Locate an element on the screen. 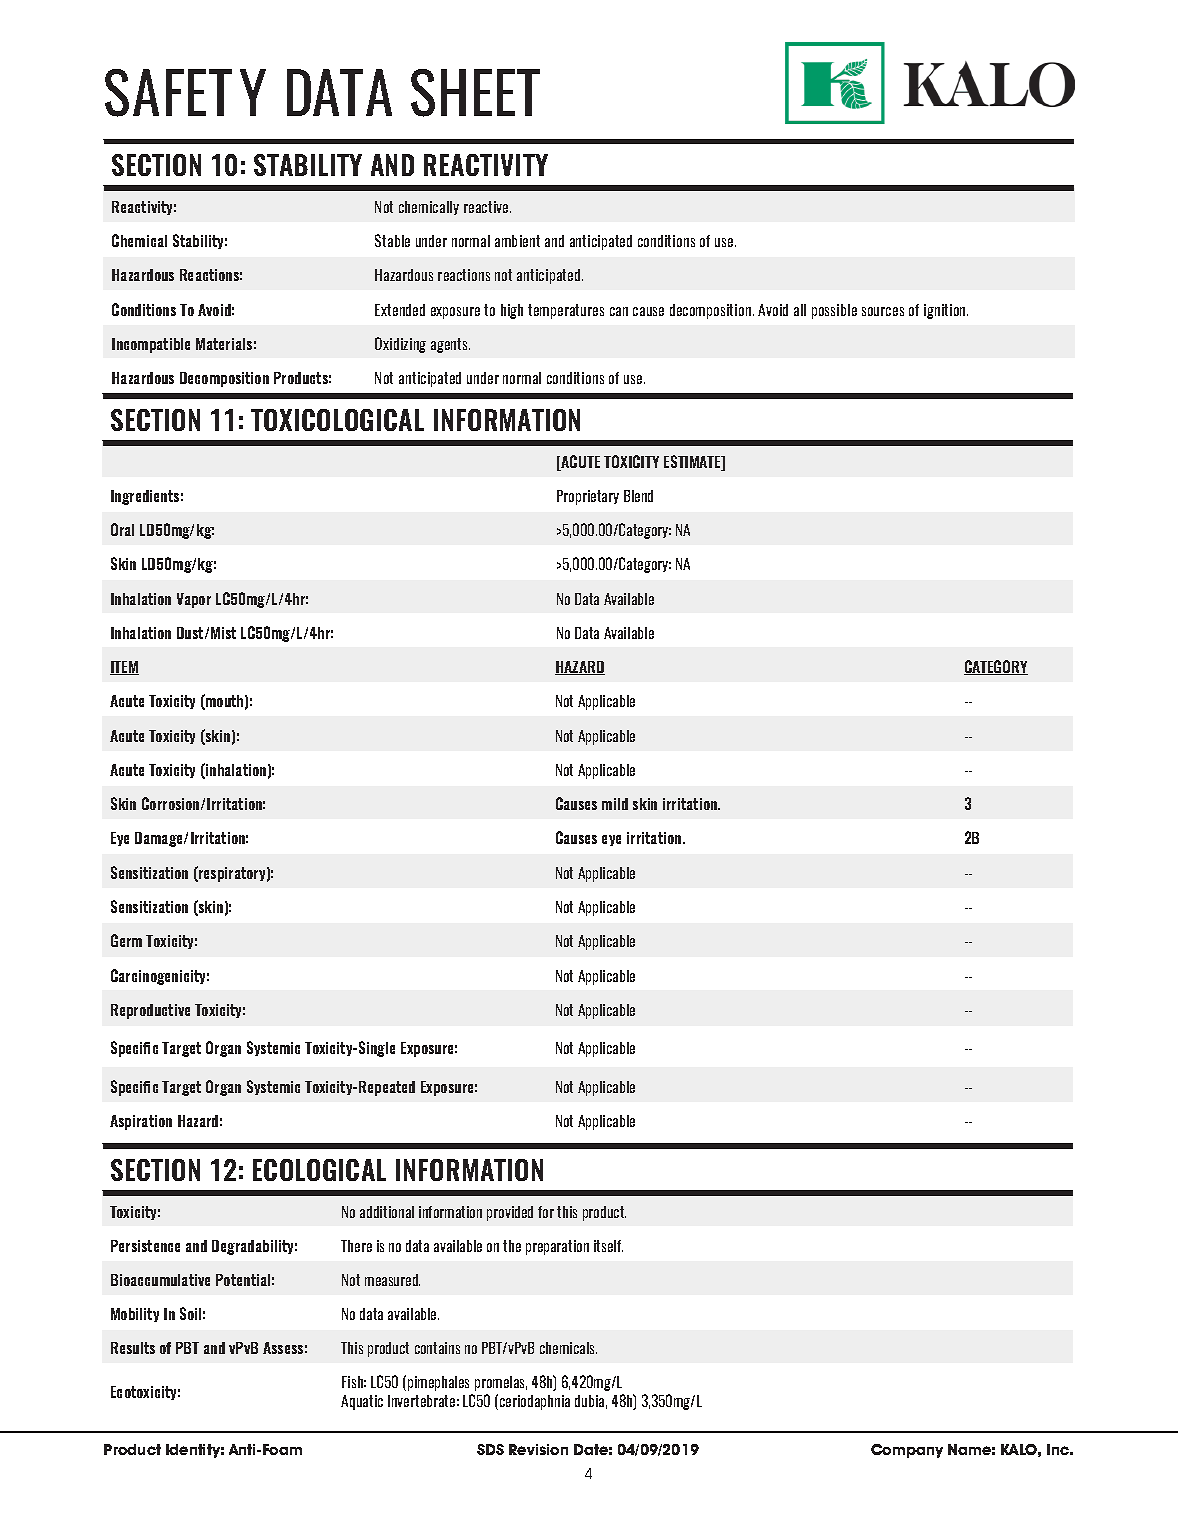 The width and height of the screenshot is (1178, 1525). Aspiration is located at coordinates (141, 1122).
